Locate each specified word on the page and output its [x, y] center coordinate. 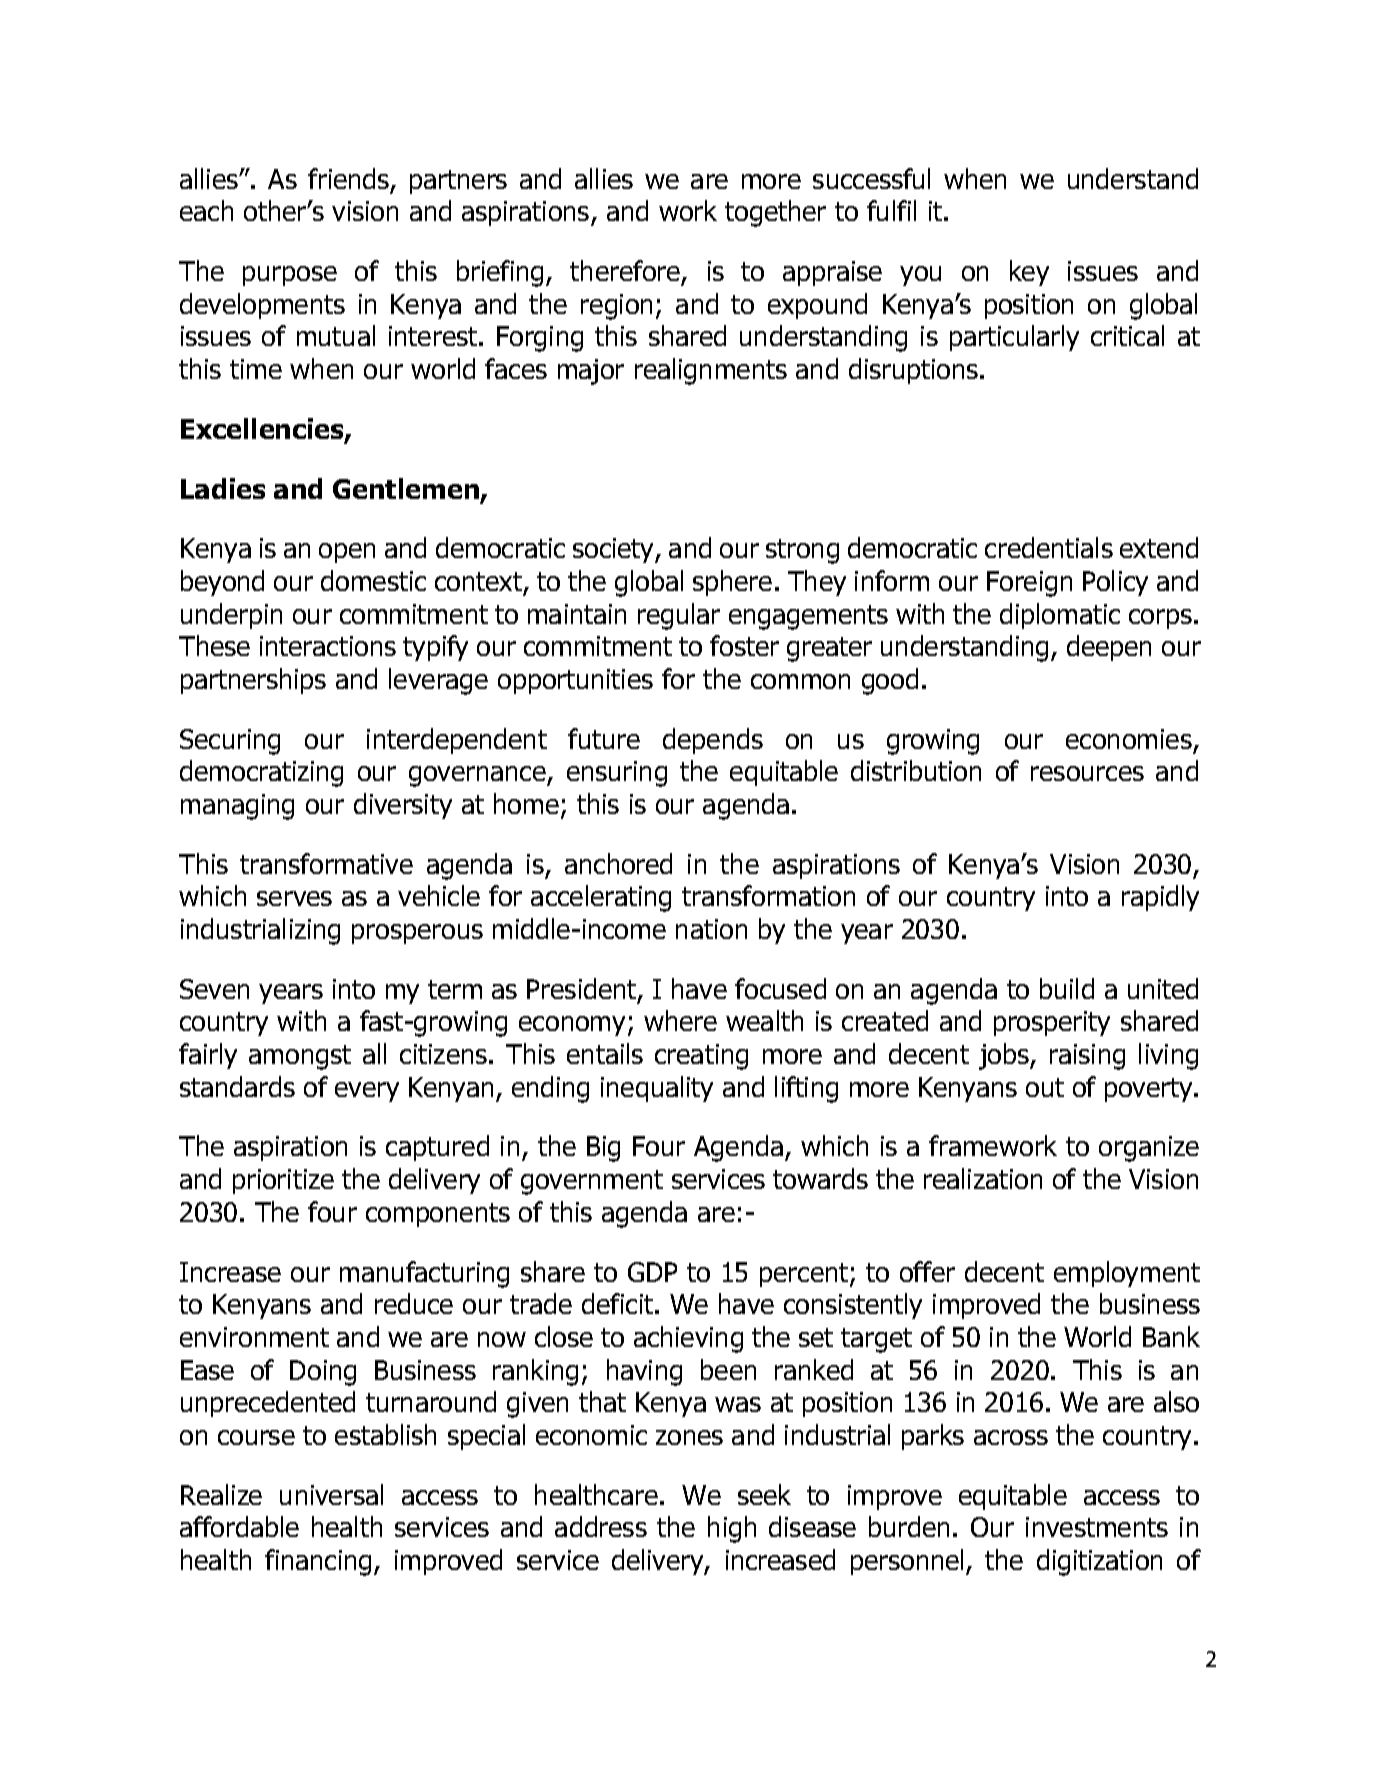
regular [679, 616]
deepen [1109, 648]
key [1029, 273]
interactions [328, 646]
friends [348, 178]
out [1045, 1087]
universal [331, 1494]
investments [1097, 1527]
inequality [657, 1089]
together [775, 213]
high [732, 1529]
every [367, 1092]
